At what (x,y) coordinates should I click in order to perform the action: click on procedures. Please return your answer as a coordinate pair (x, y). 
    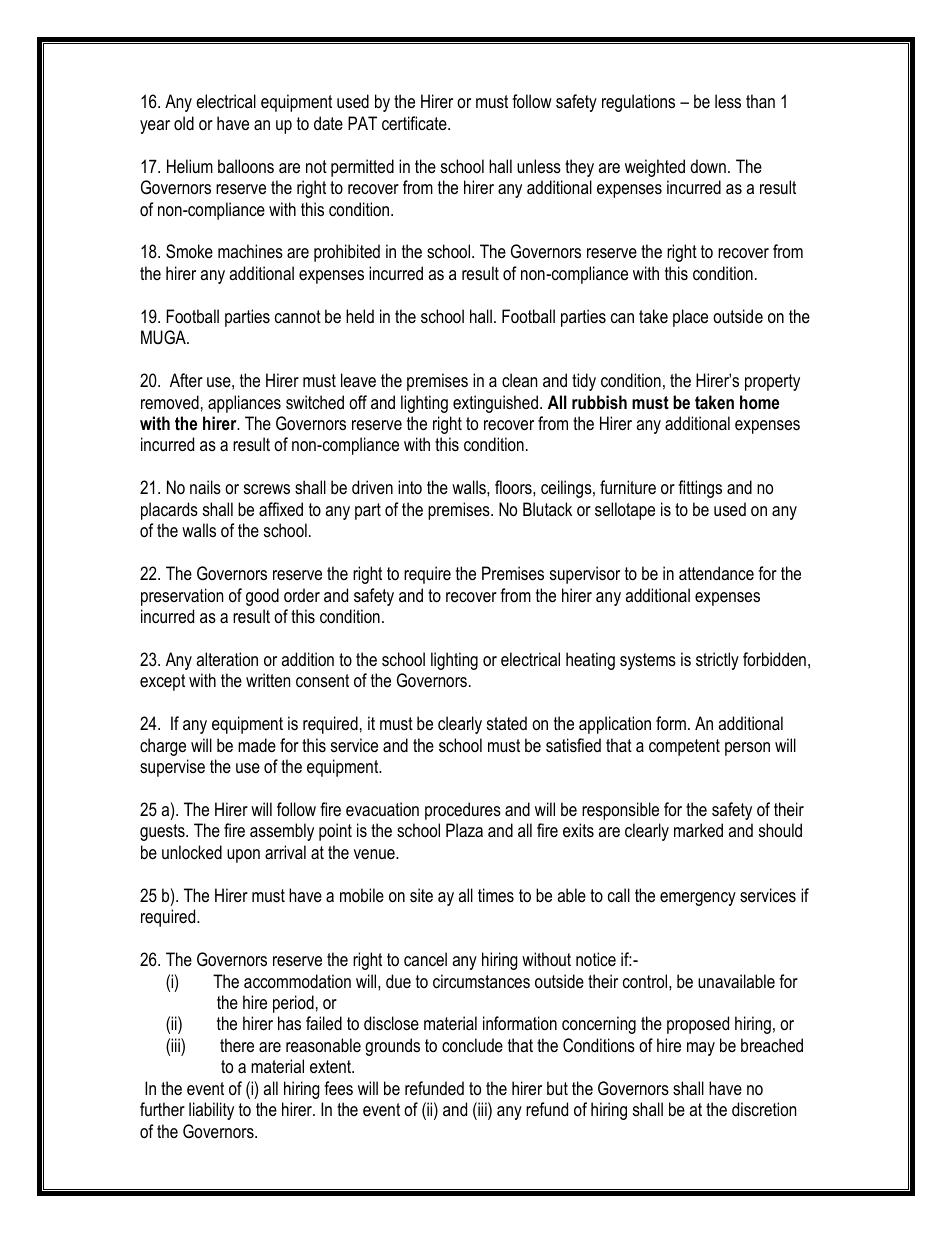
    Looking at the image, I should click on (463, 811).
